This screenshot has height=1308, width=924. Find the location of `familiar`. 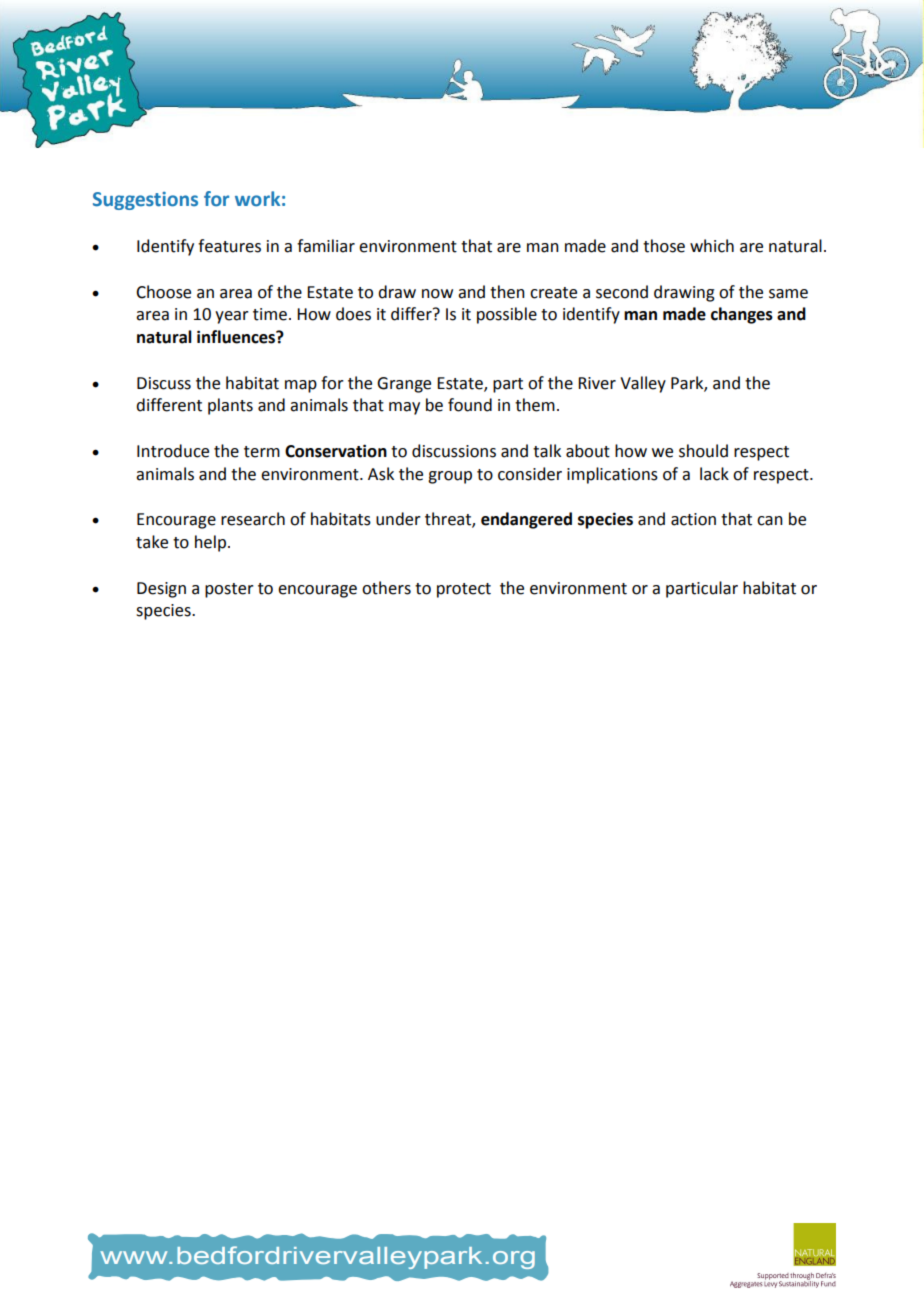

familiar is located at coordinates (326, 246).
